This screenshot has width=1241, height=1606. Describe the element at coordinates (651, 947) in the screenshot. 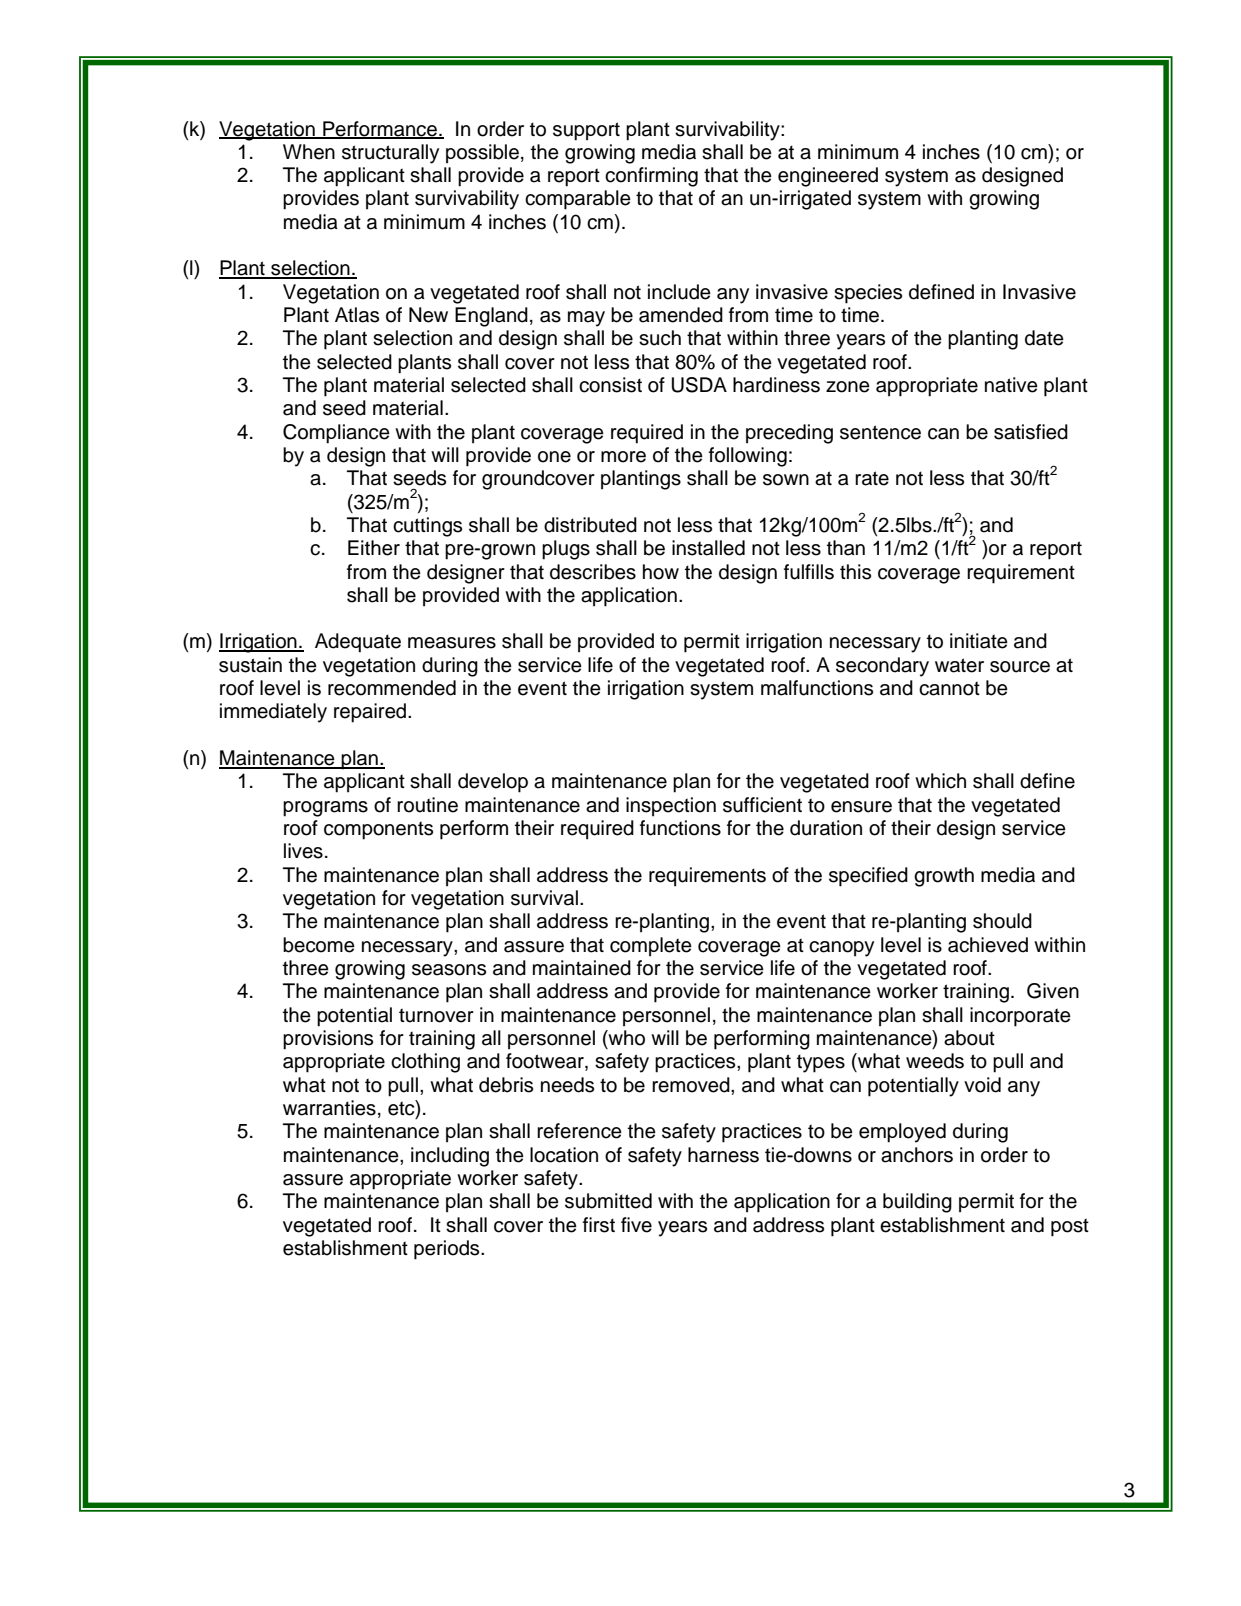

I see `complete` at that location.
